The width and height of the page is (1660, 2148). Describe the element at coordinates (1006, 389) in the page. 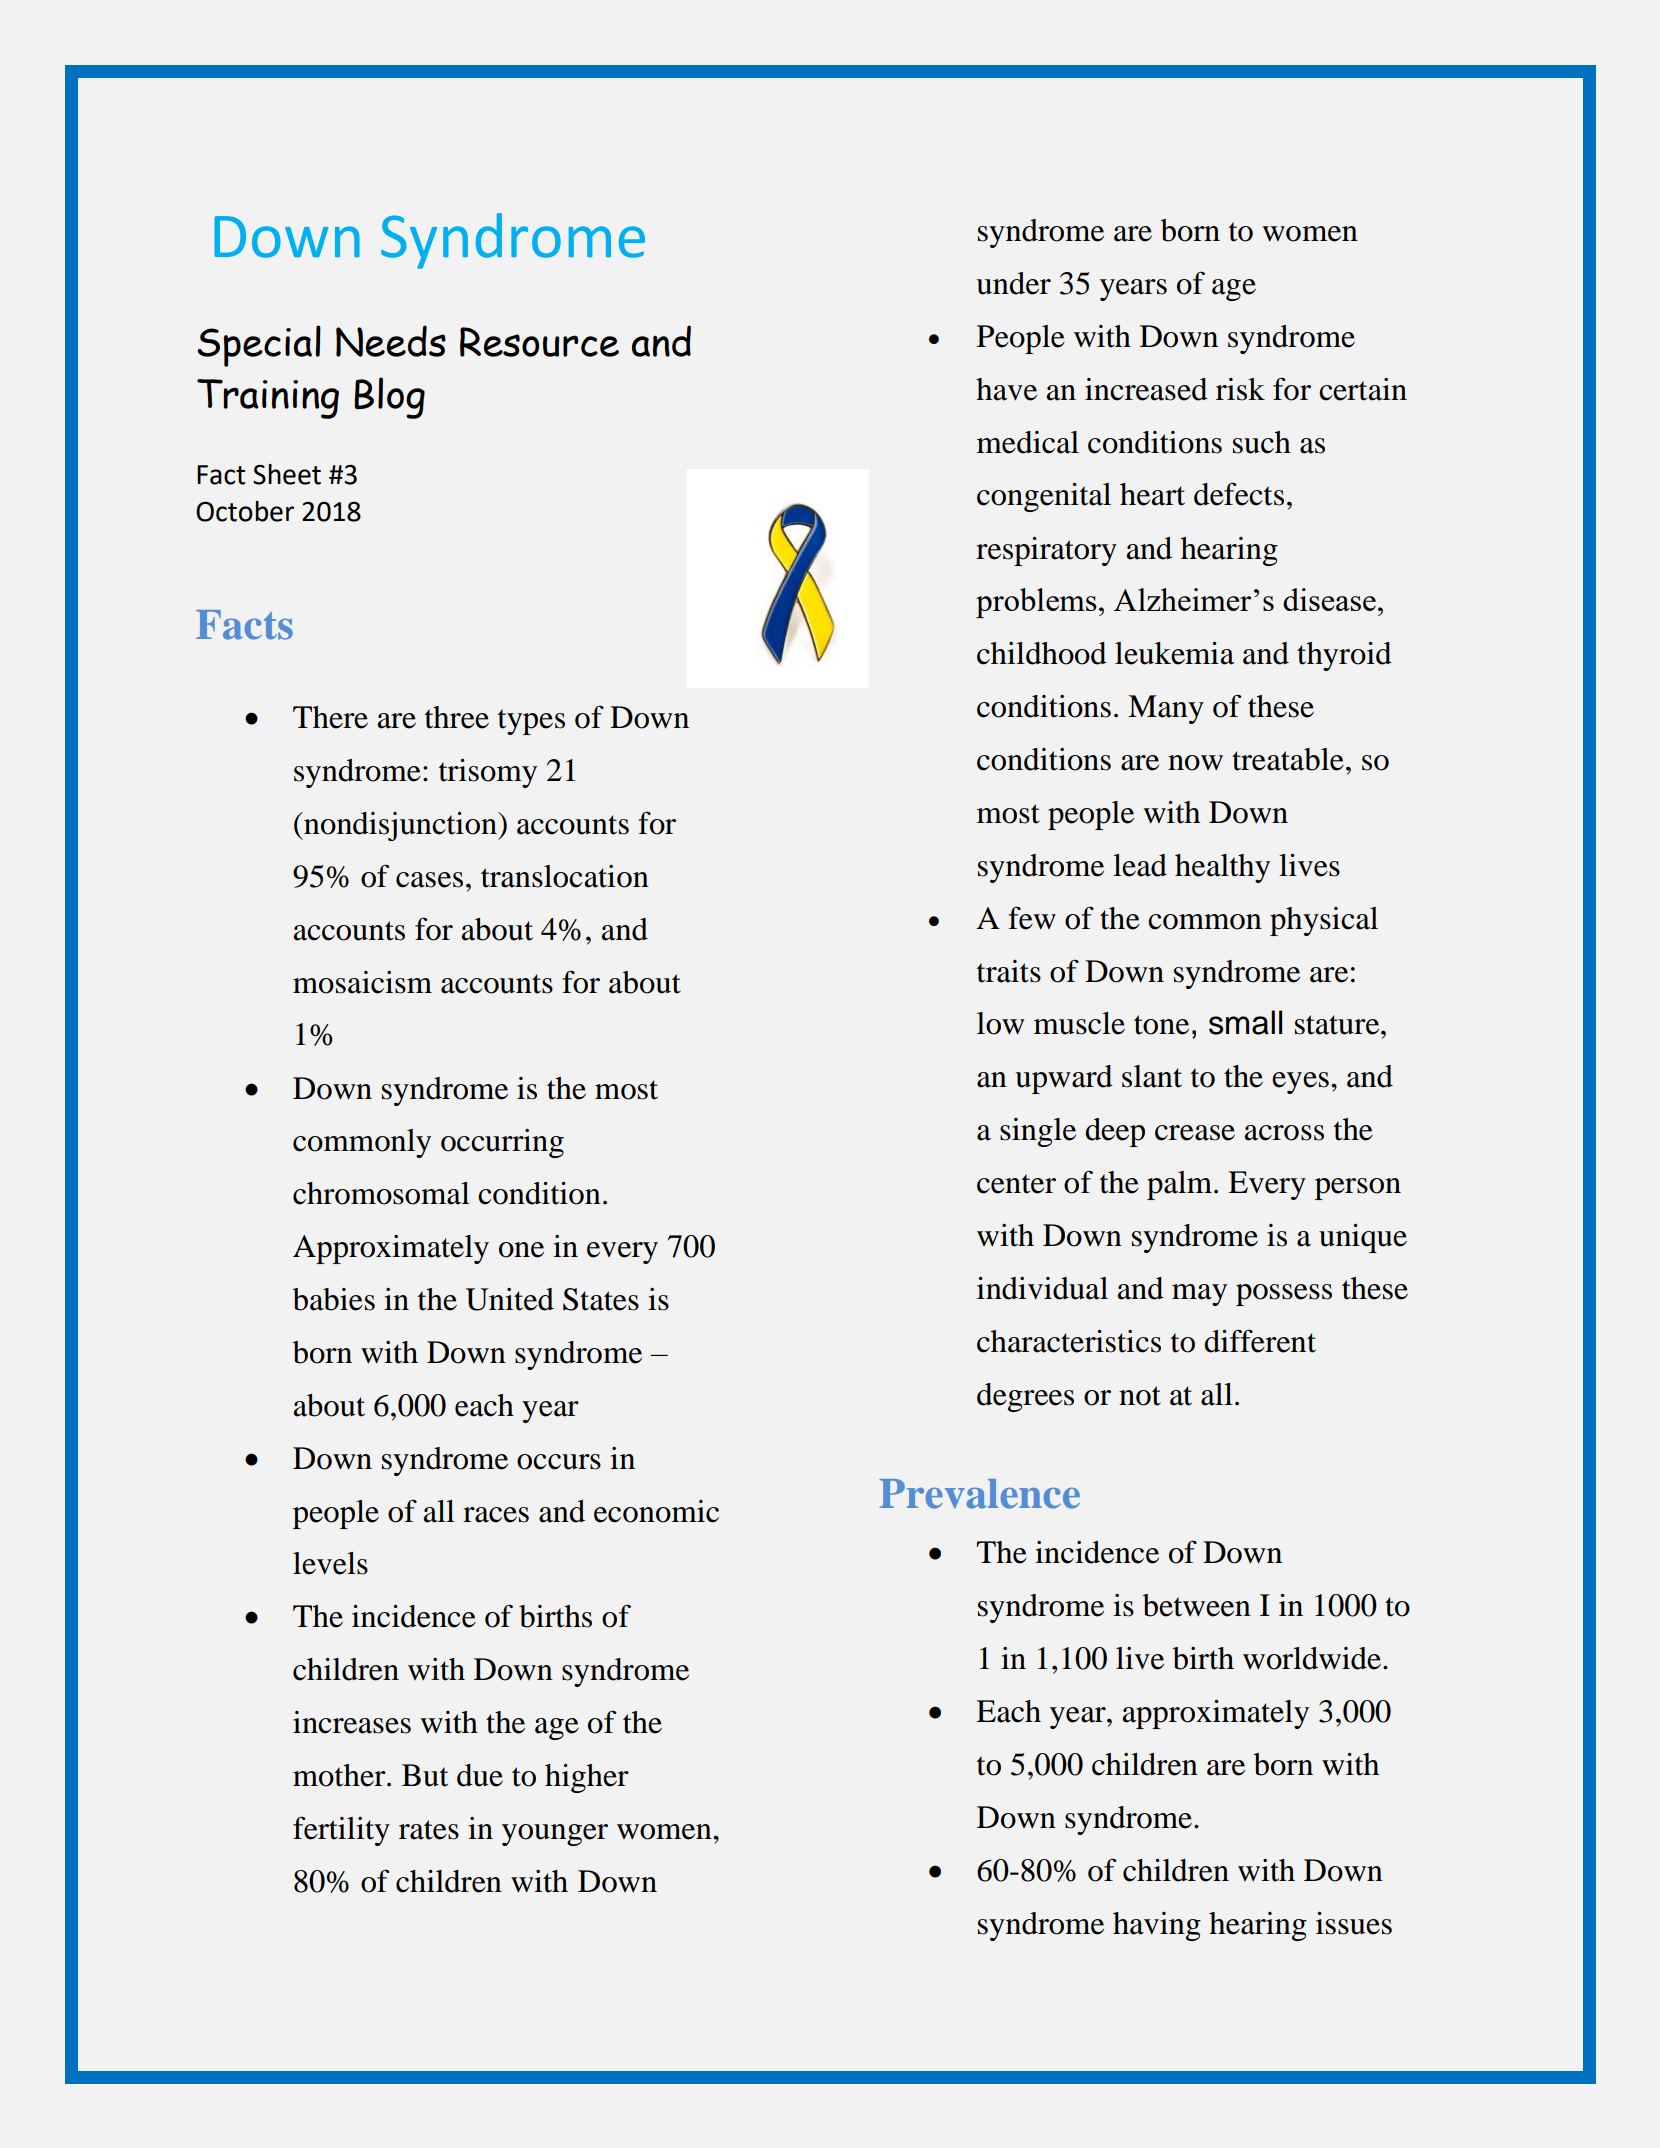

I see `have` at that location.
